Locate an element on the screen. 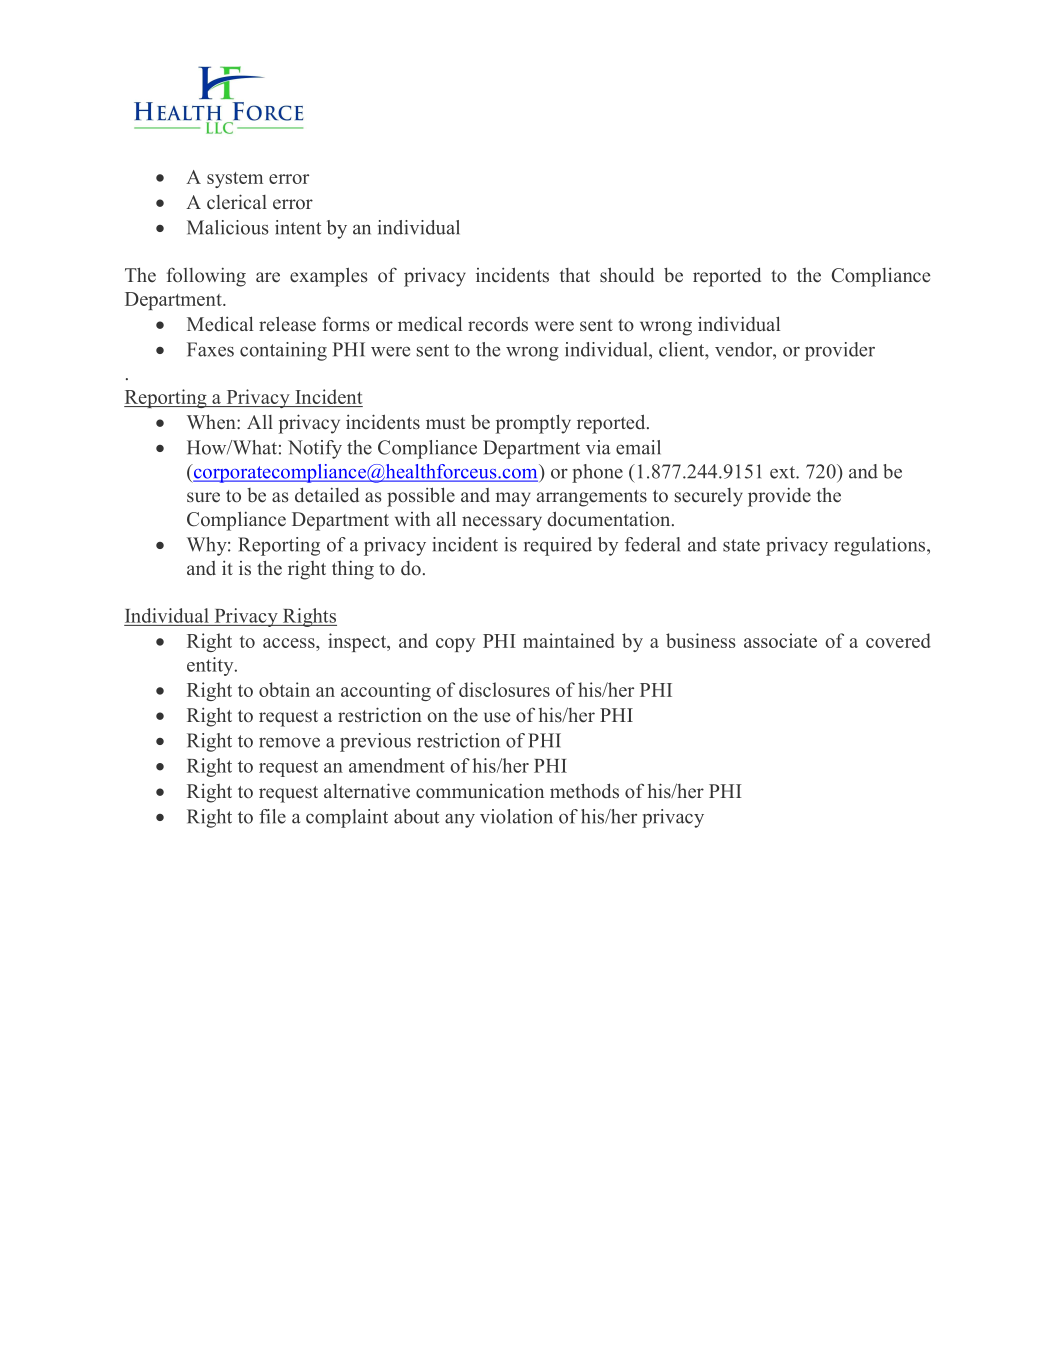 The width and height of the screenshot is (1056, 1366). clerical is located at coordinates (237, 202).
